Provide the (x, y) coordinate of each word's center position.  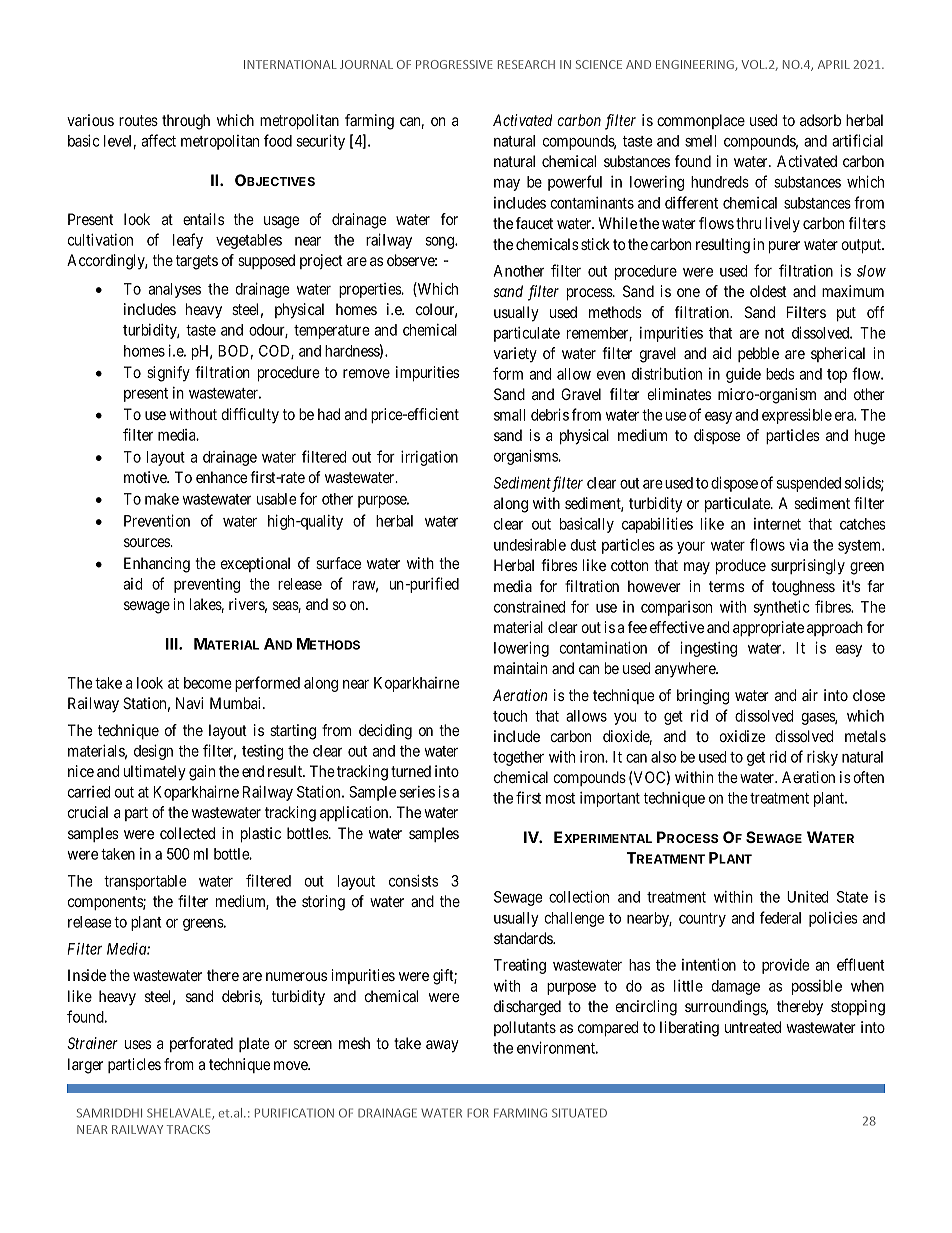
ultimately (155, 773)
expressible (797, 416)
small (509, 415)
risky (822, 758)
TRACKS (188, 1129)
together (518, 758)
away (442, 1046)
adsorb (820, 120)
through (186, 122)
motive (146, 477)
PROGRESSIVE (454, 64)
